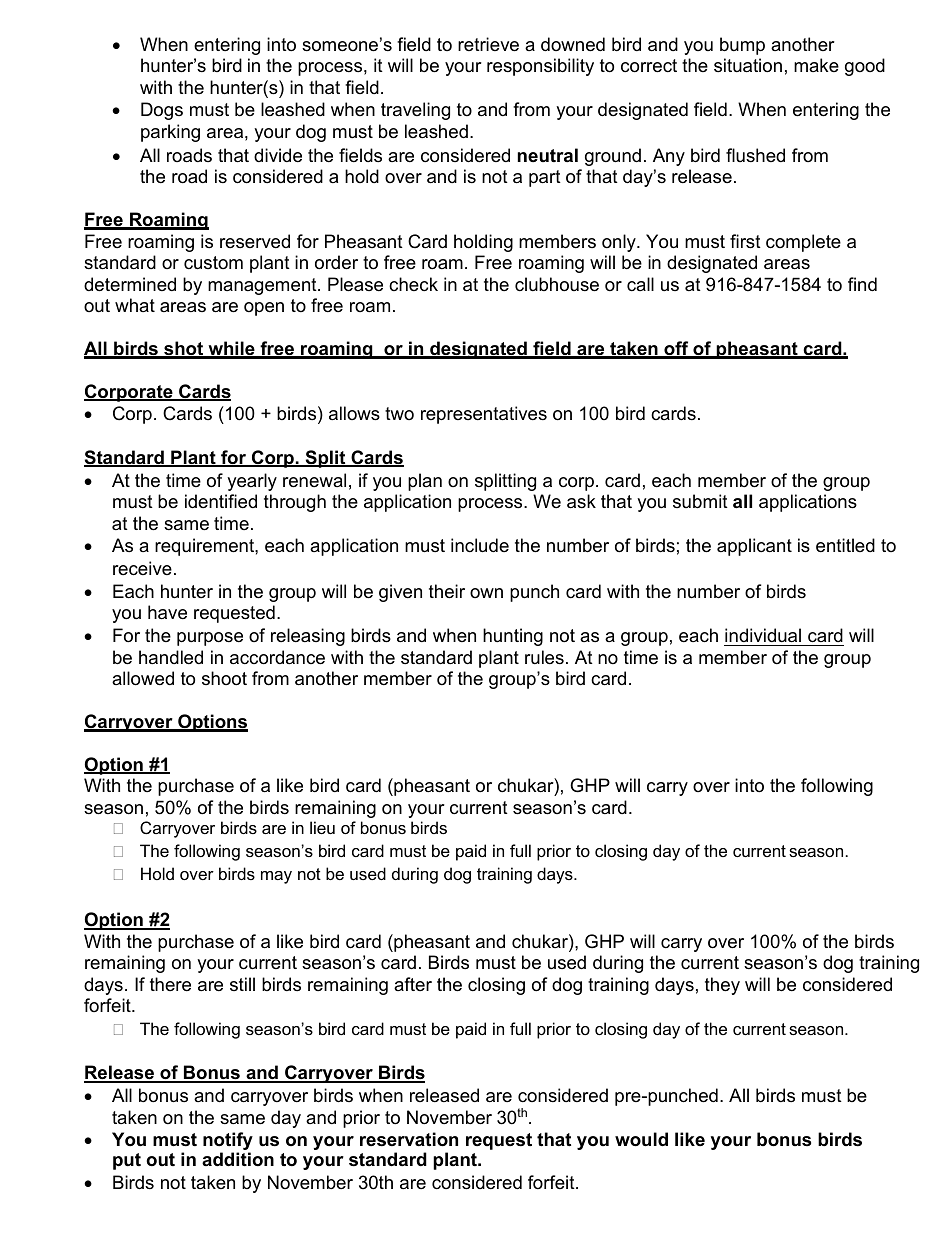 The width and height of the image is (952, 1233). What do you see at coordinates (488, 44) in the image?
I see `retrieve` at bounding box center [488, 44].
